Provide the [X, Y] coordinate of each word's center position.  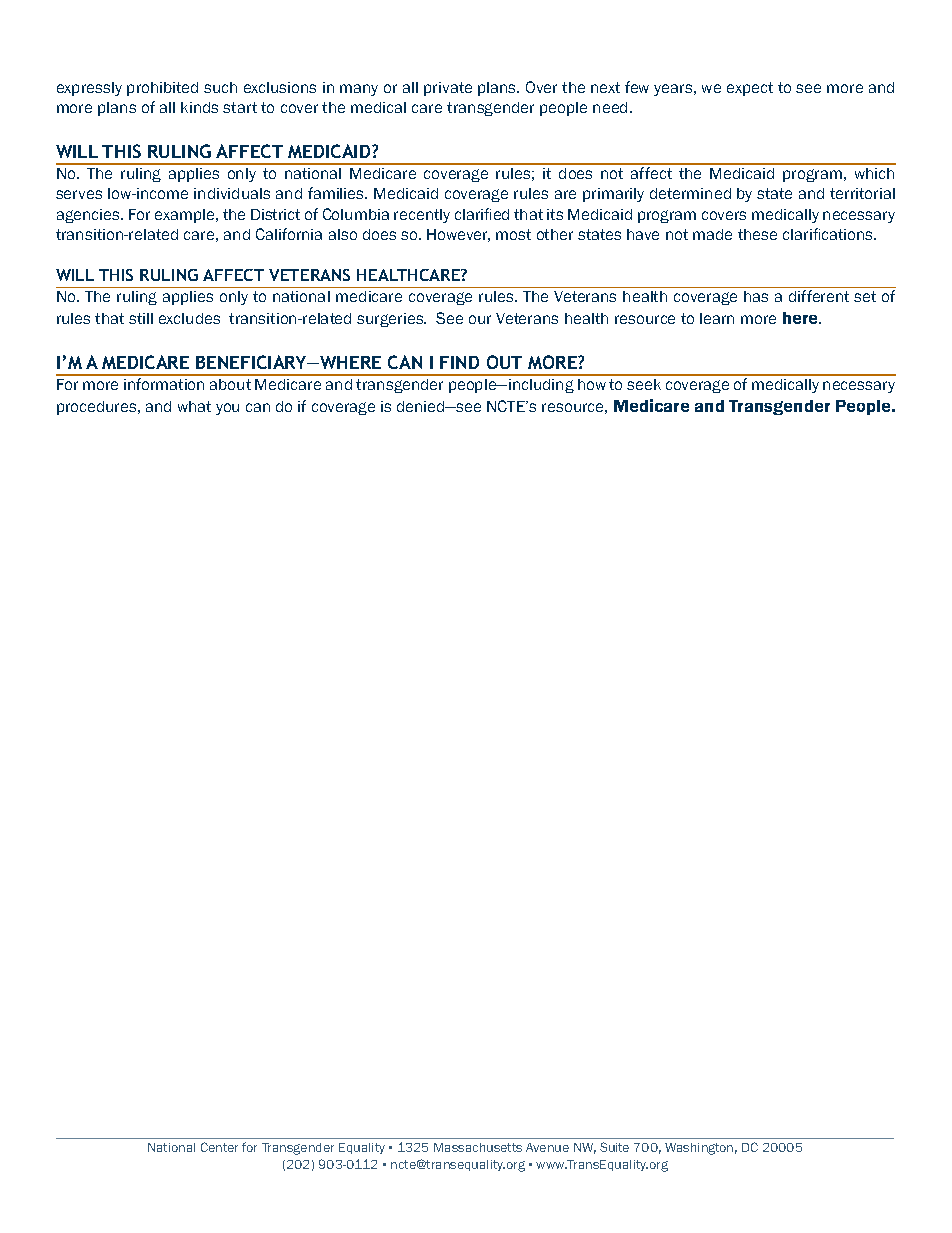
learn [717, 318]
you [227, 409]
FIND [459, 362]
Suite [614, 1147]
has [756, 296]
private [448, 89]
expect [750, 89]
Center [219, 1147]
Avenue [547, 1147]
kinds [199, 107]
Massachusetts [478, 1147]
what [194, 406]
